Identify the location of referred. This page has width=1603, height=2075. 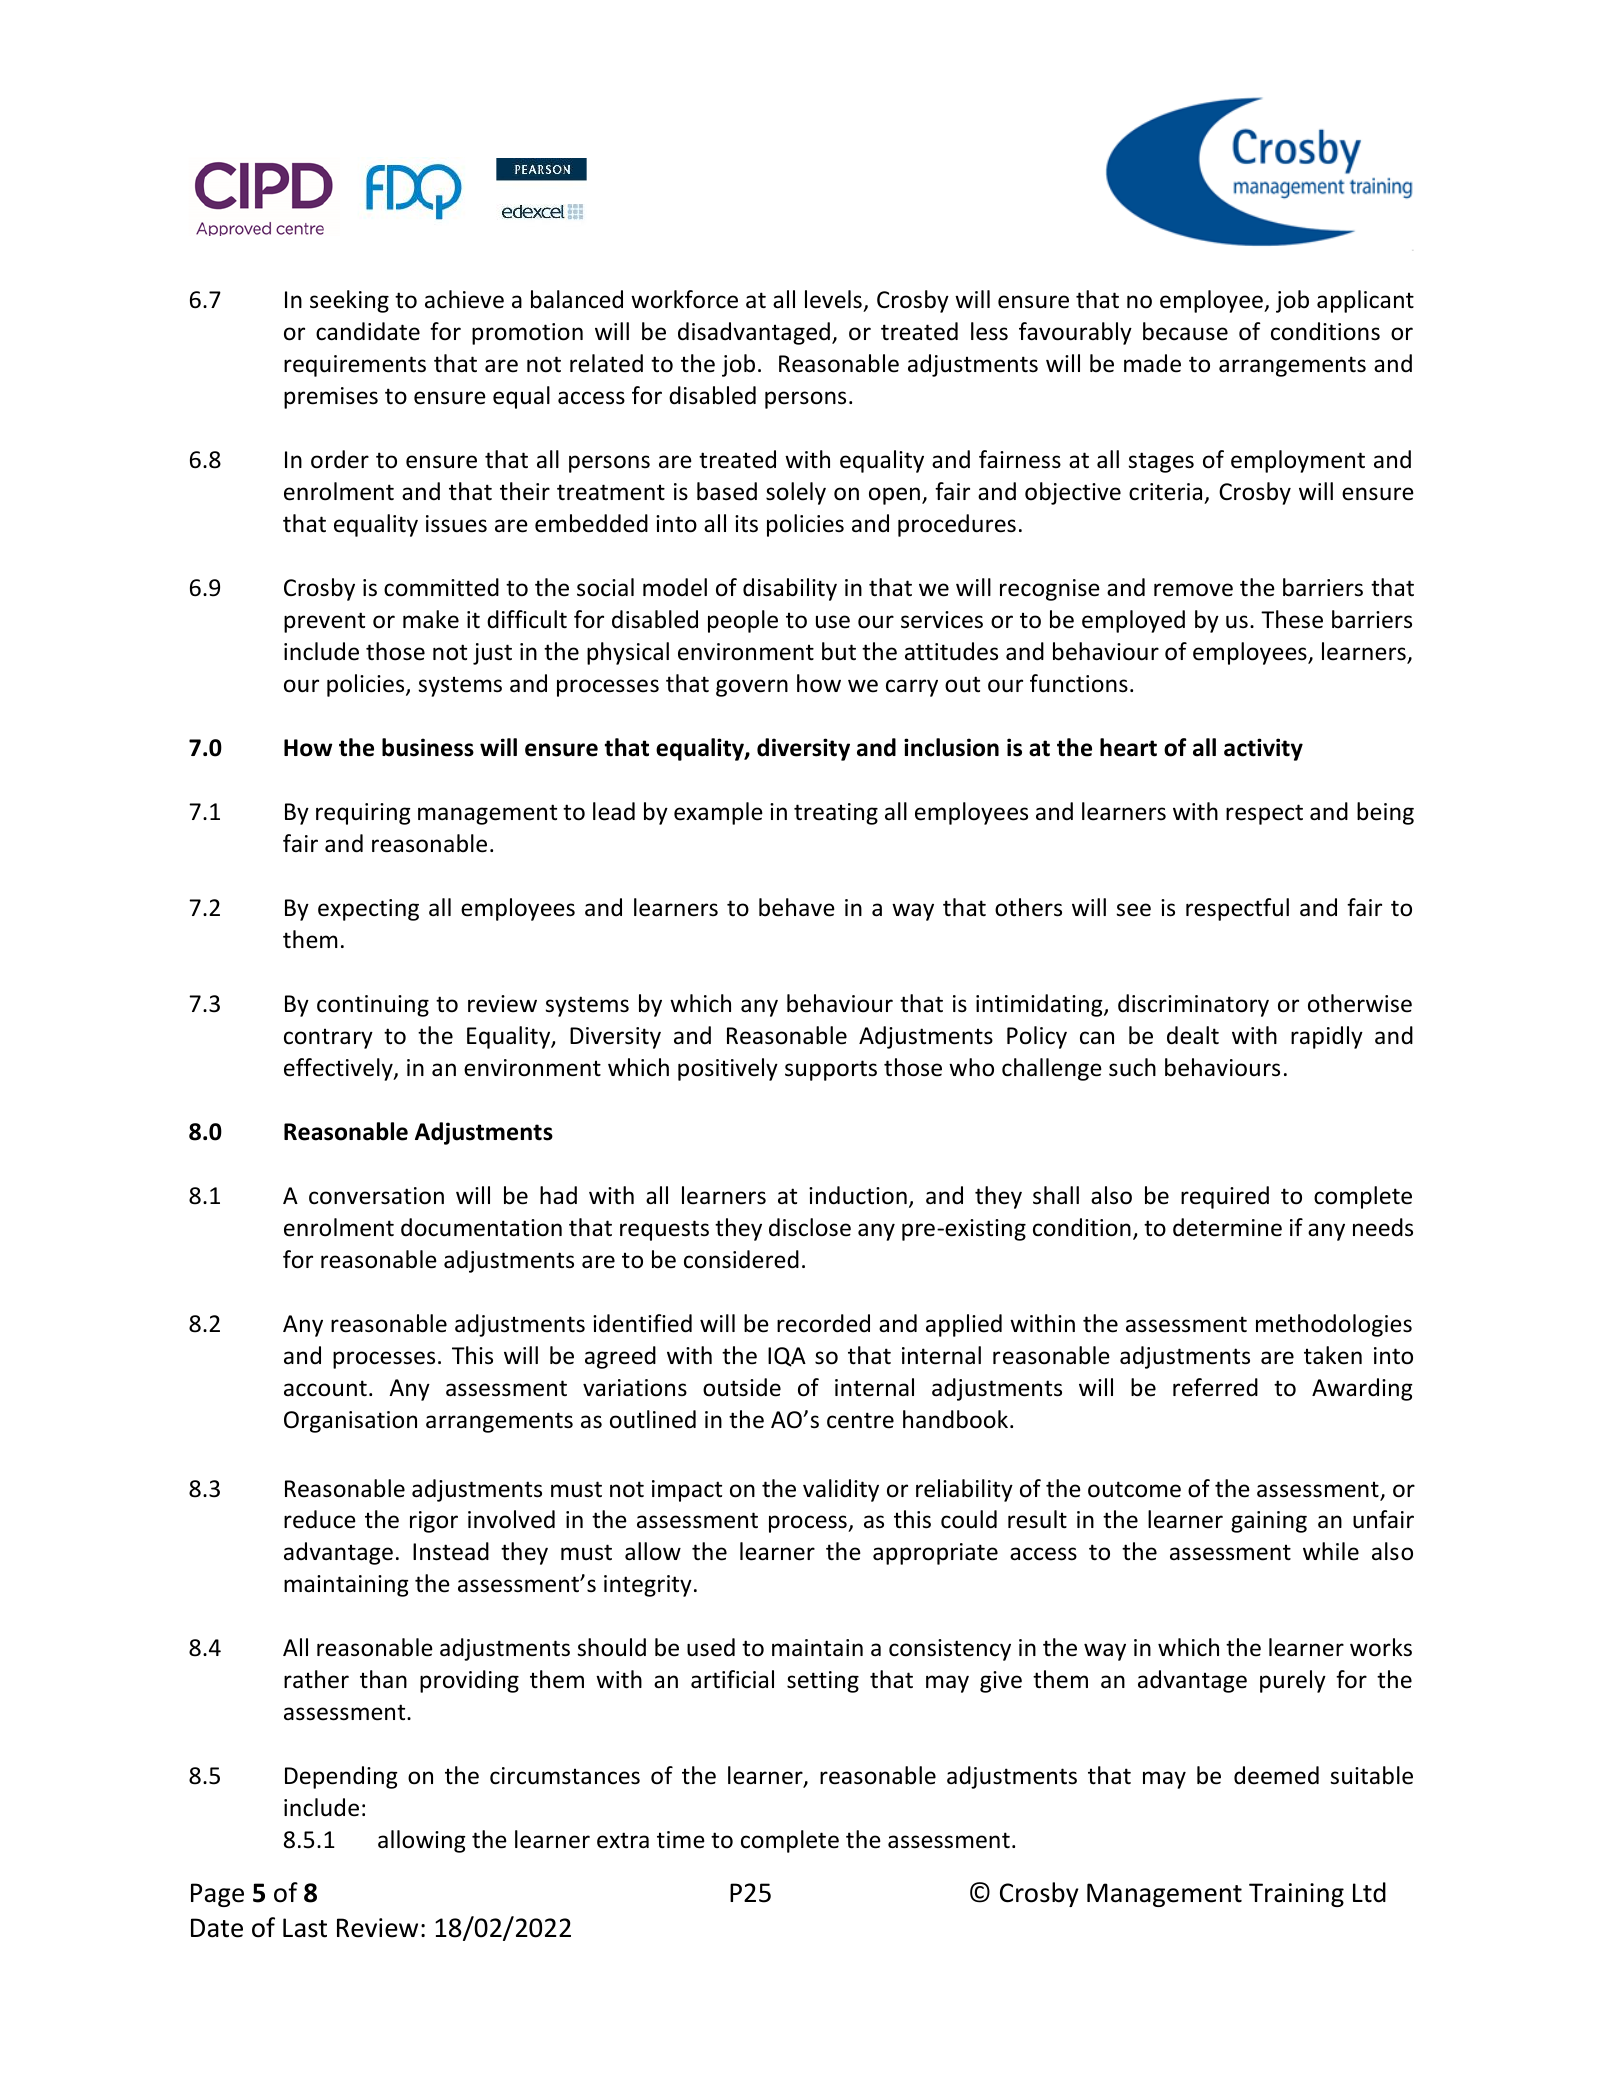
(1215, 1387).
